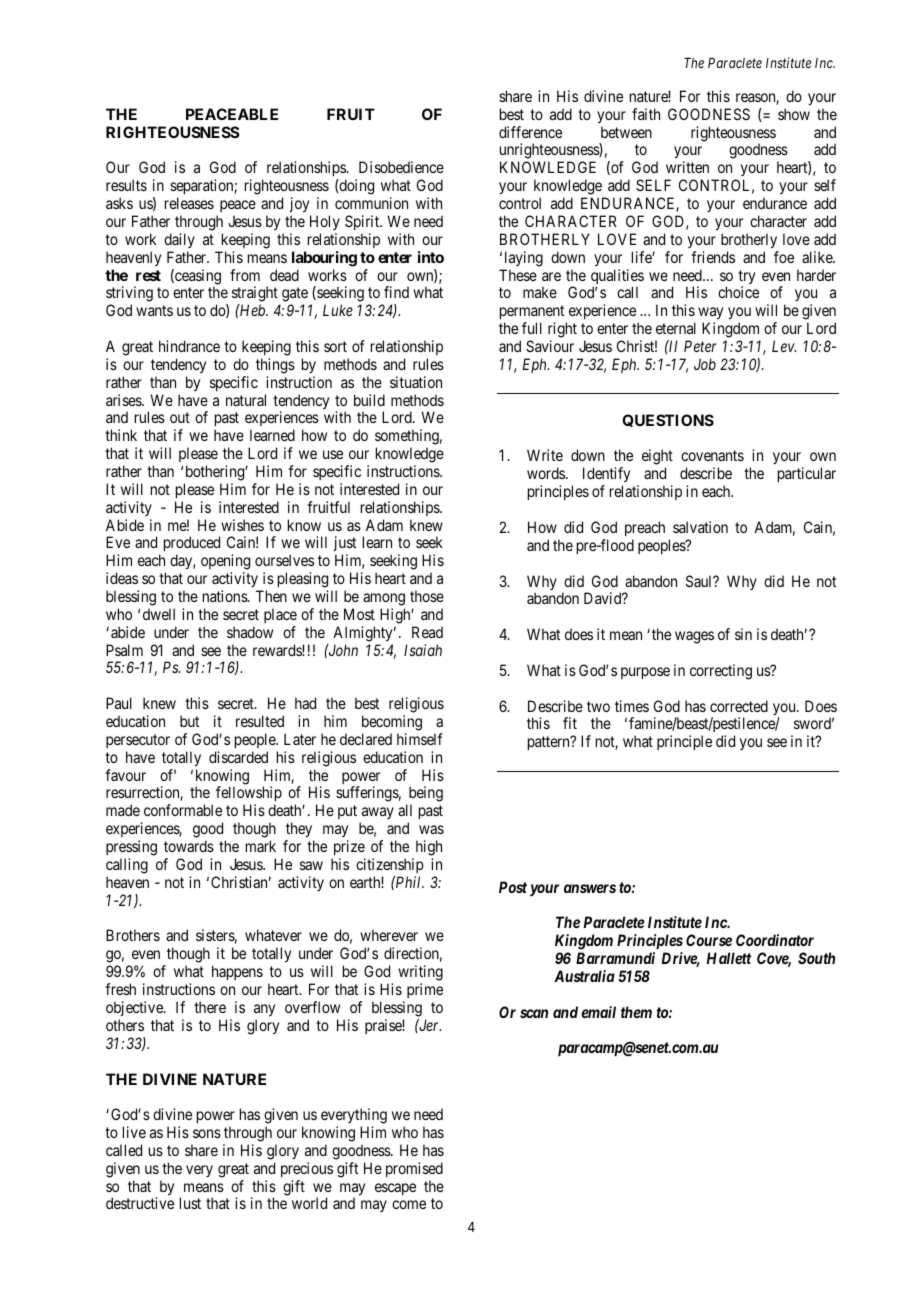  What do you see at coordinates (207, 1133) in the screenshot?
I see `sons` at bounding box center [207, 1133].
